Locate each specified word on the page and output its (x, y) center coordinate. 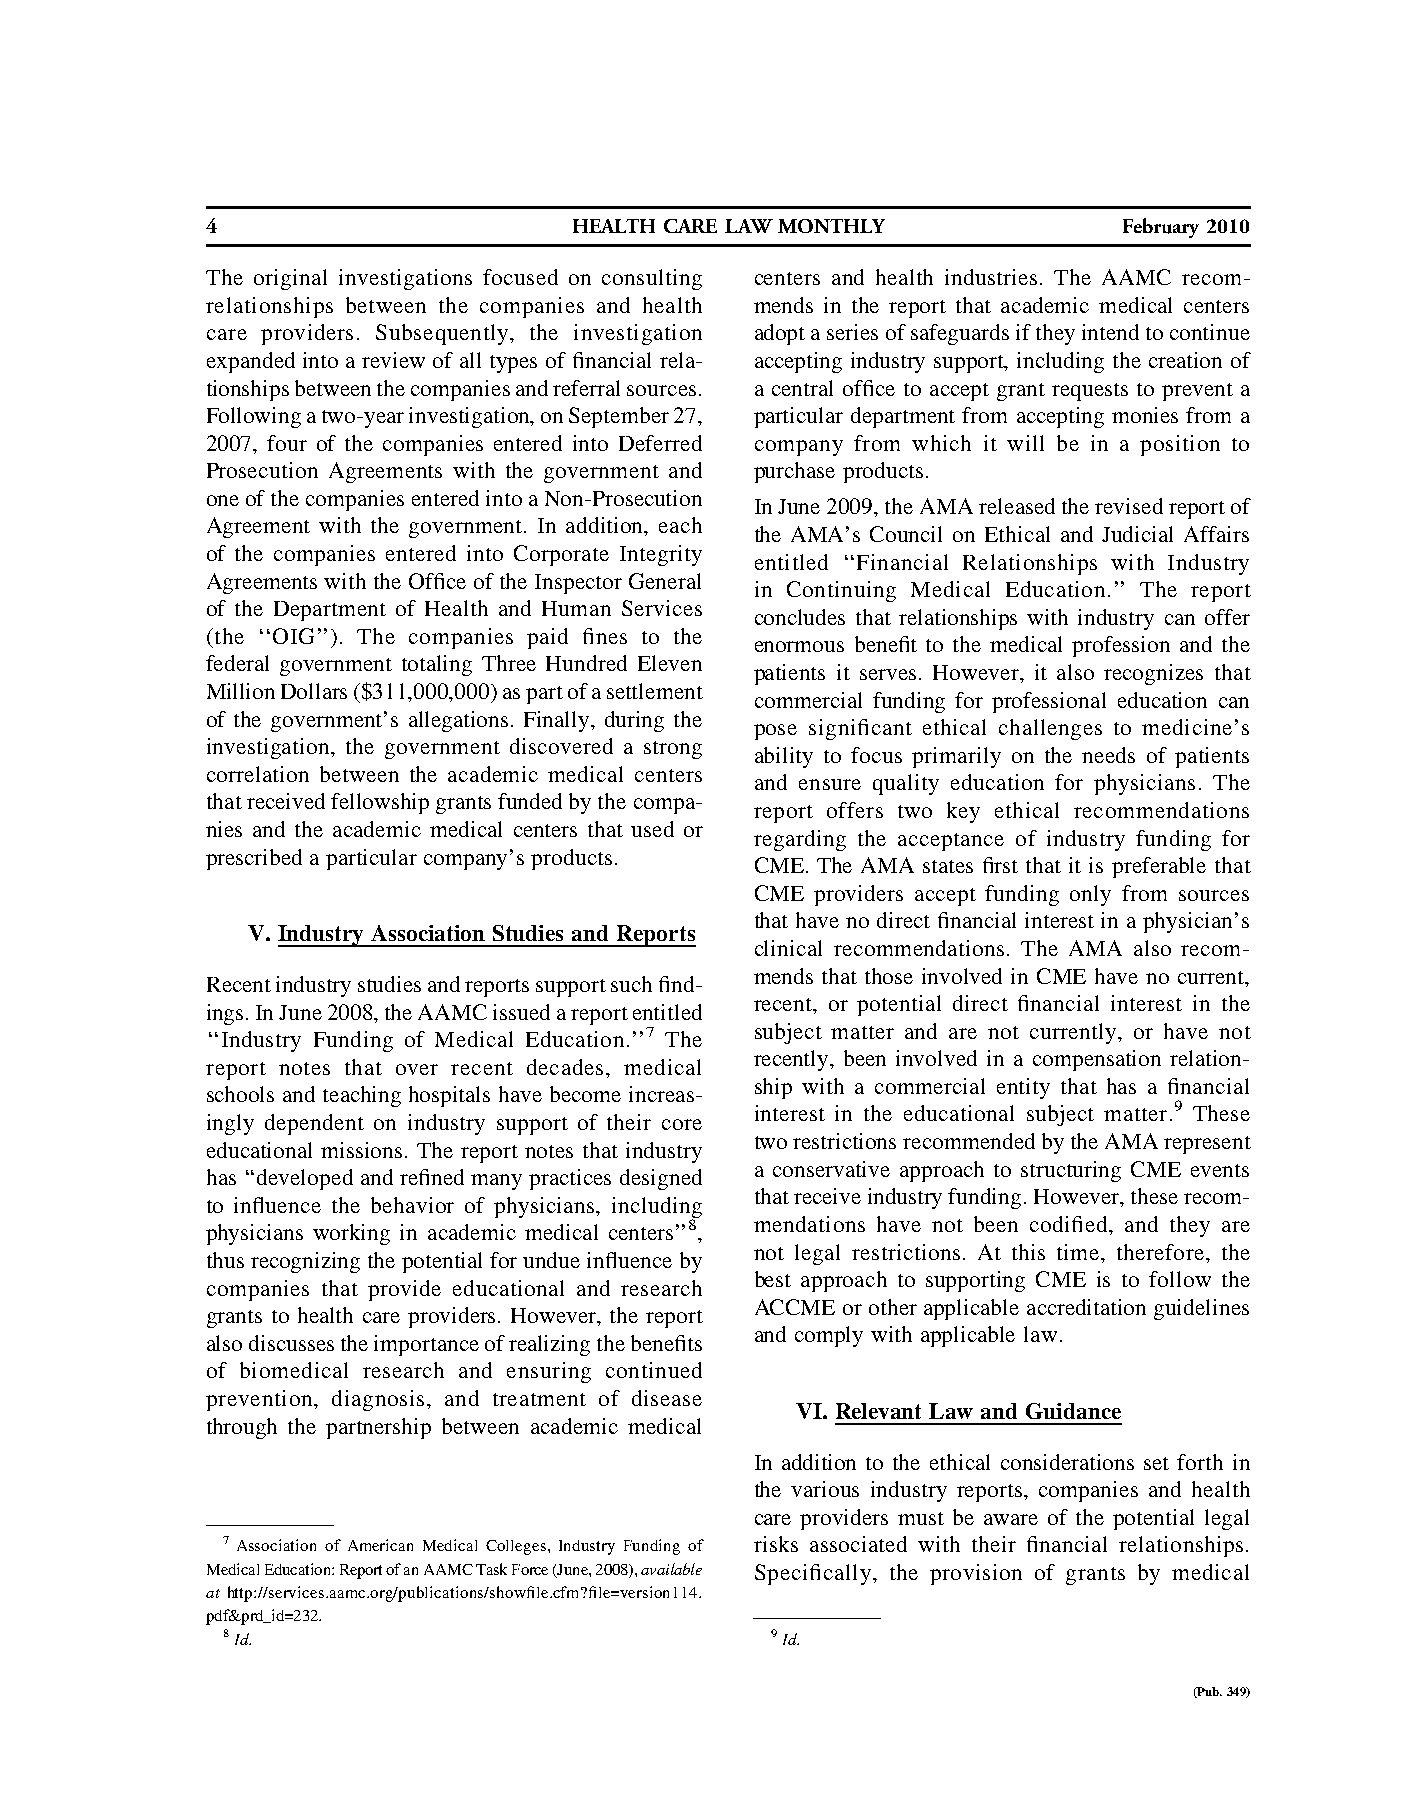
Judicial (1137, 534)
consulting (652, 279)
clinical (788, 948)
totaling (437, 665)
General (665, 581)
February (1161, 228)
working (351, 1234)
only (1090, 895)
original (290, 279)
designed (661, 1179)
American (380, 1545)
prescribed (254, 859)
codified (1068, 1224)
